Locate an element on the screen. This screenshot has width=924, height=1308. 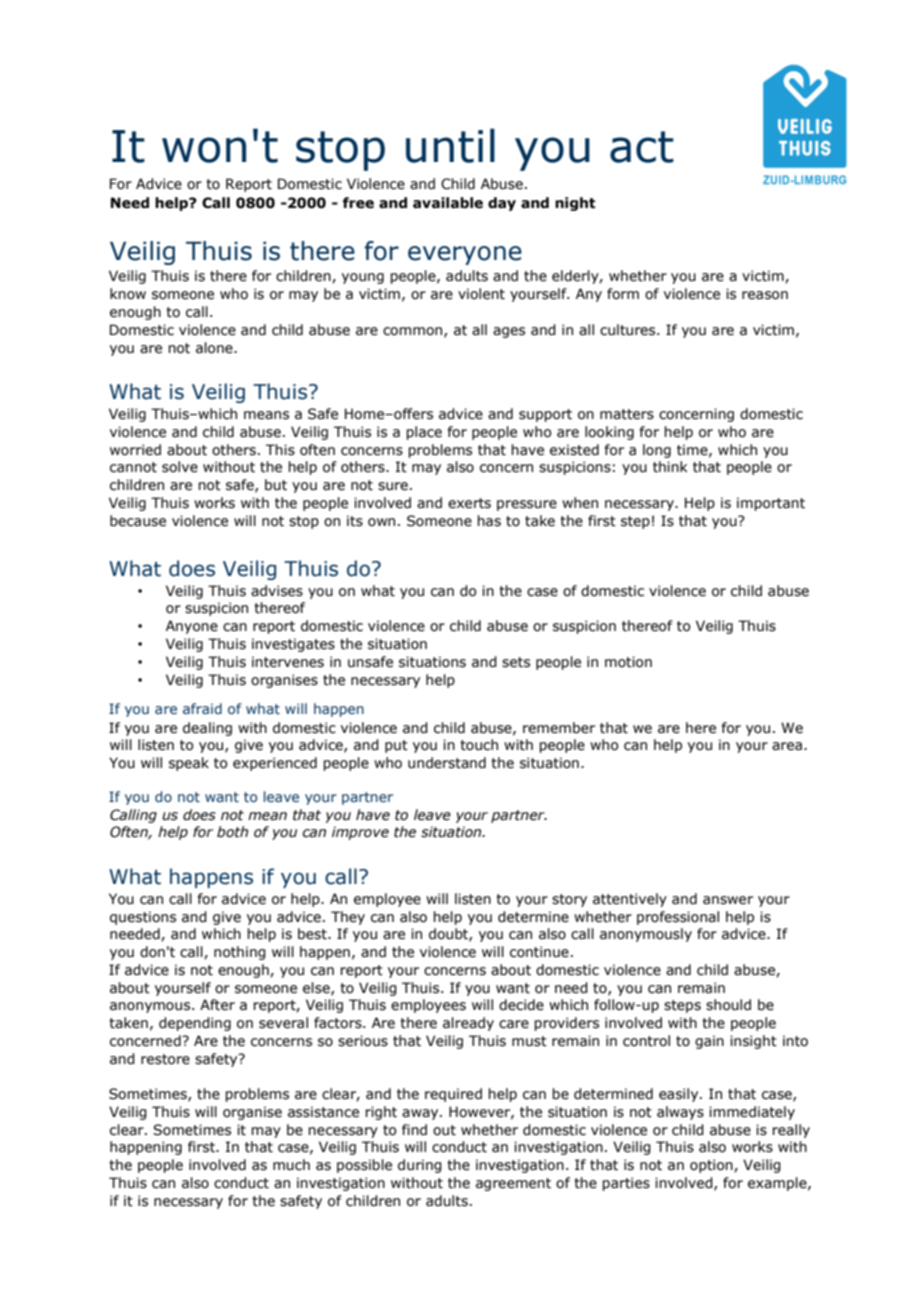
advises is located at coordinates (277, 591).
